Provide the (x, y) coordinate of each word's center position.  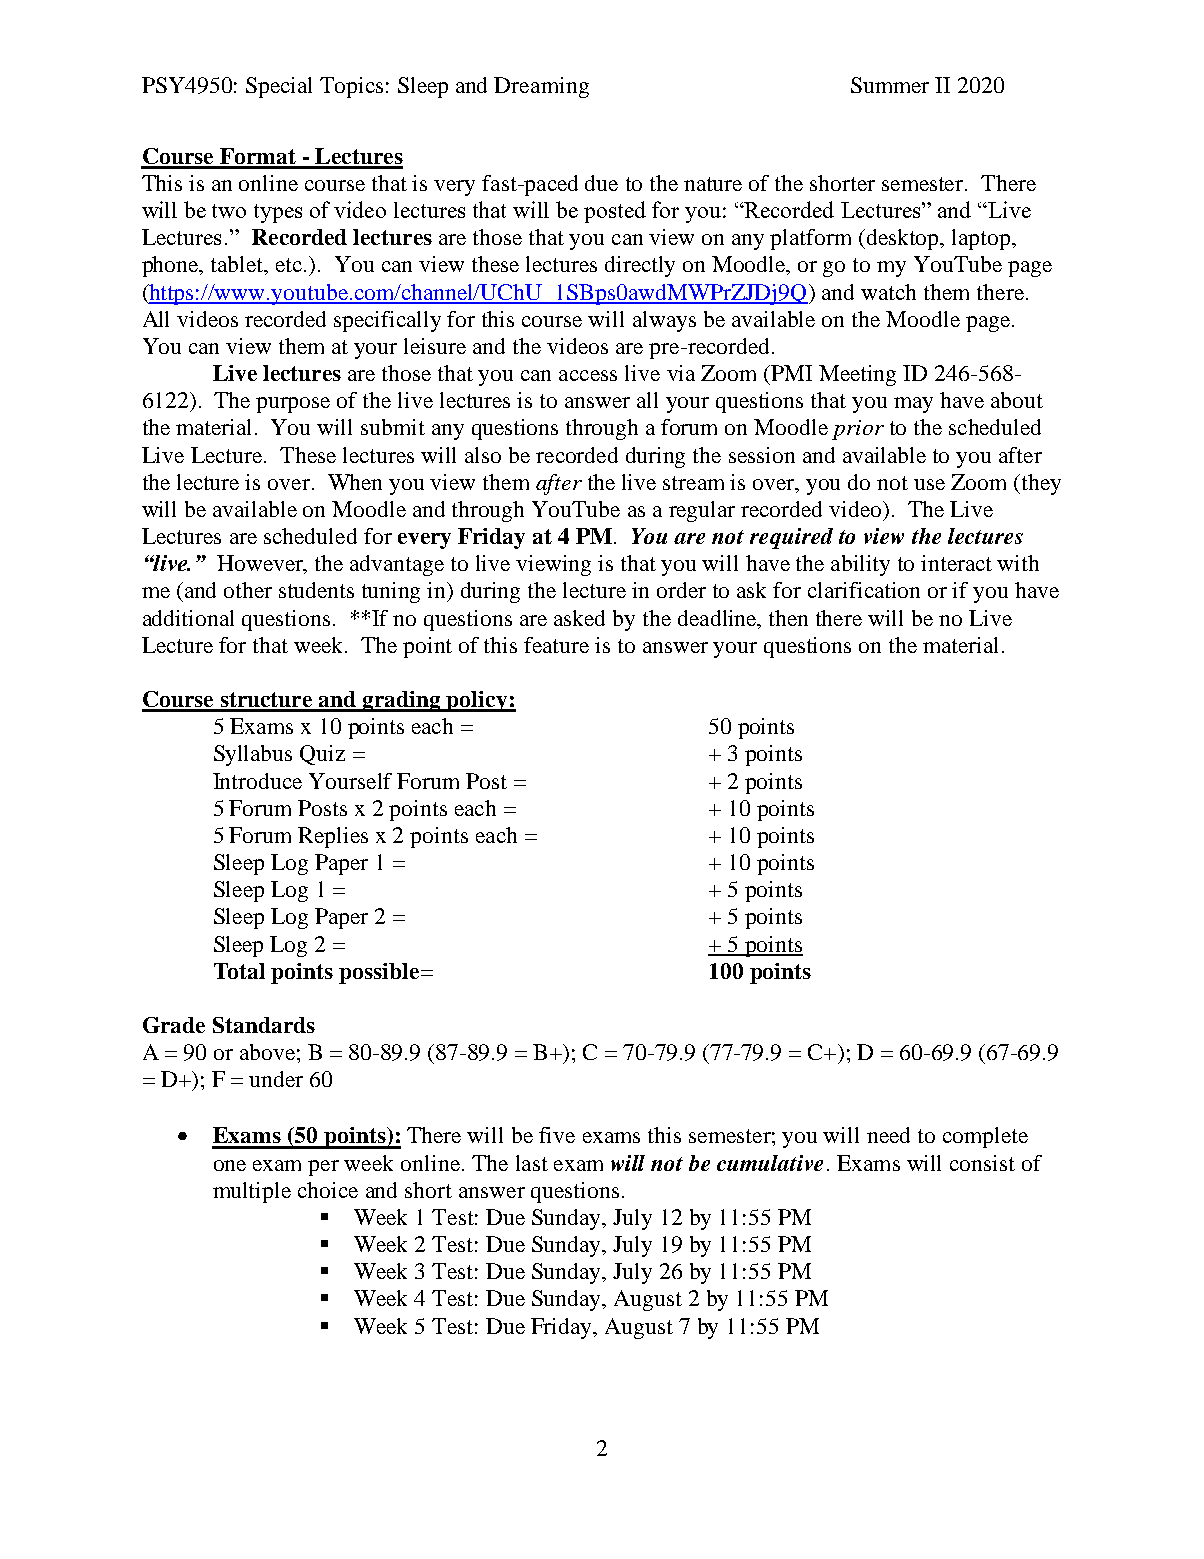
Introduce (257, 781)
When (355, 482)
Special (279, 87)
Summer (890, 85)
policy (477, 701)
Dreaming (541, 87)
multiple (252, 1192)
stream (693, 483)
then (788, 618)
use (929, 484)
